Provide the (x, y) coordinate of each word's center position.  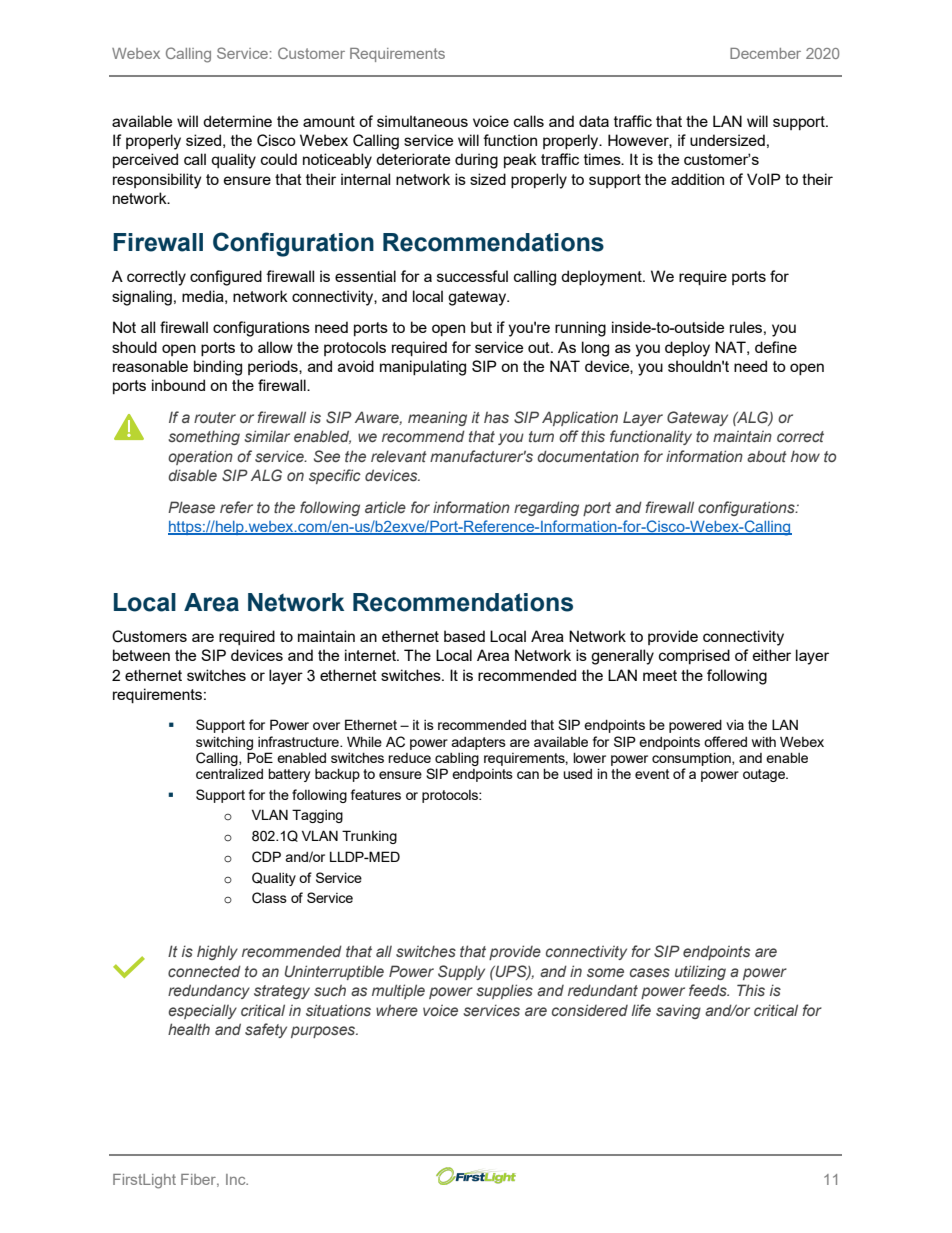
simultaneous (422, 121)
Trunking (369, 837)
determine (237, 121)
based (464, 636)
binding (218, 368)
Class (269, 898)
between (141, 655)
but (481, 327)
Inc (237, 1179)
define (776, 347)
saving (678, 1012)
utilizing (700, 972)
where (397, 1010)
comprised (694, 656)
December (765, 53)
